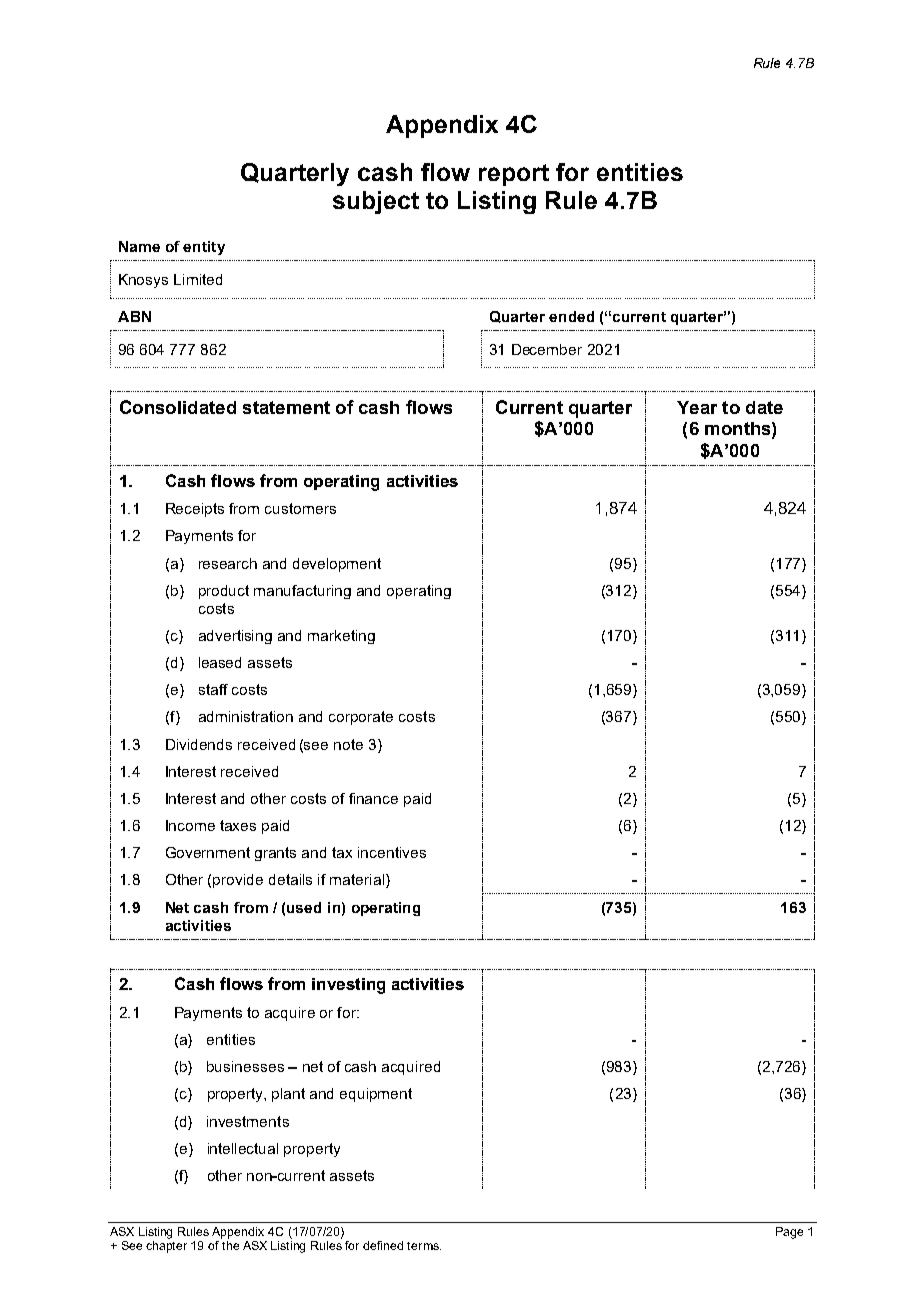 Image resolution: width=924 pixels, height=1308 pixels. What do you see at coordinates (424, 1246) in the screenshot?
I see `terms` at bounding box center [424, 1246].
